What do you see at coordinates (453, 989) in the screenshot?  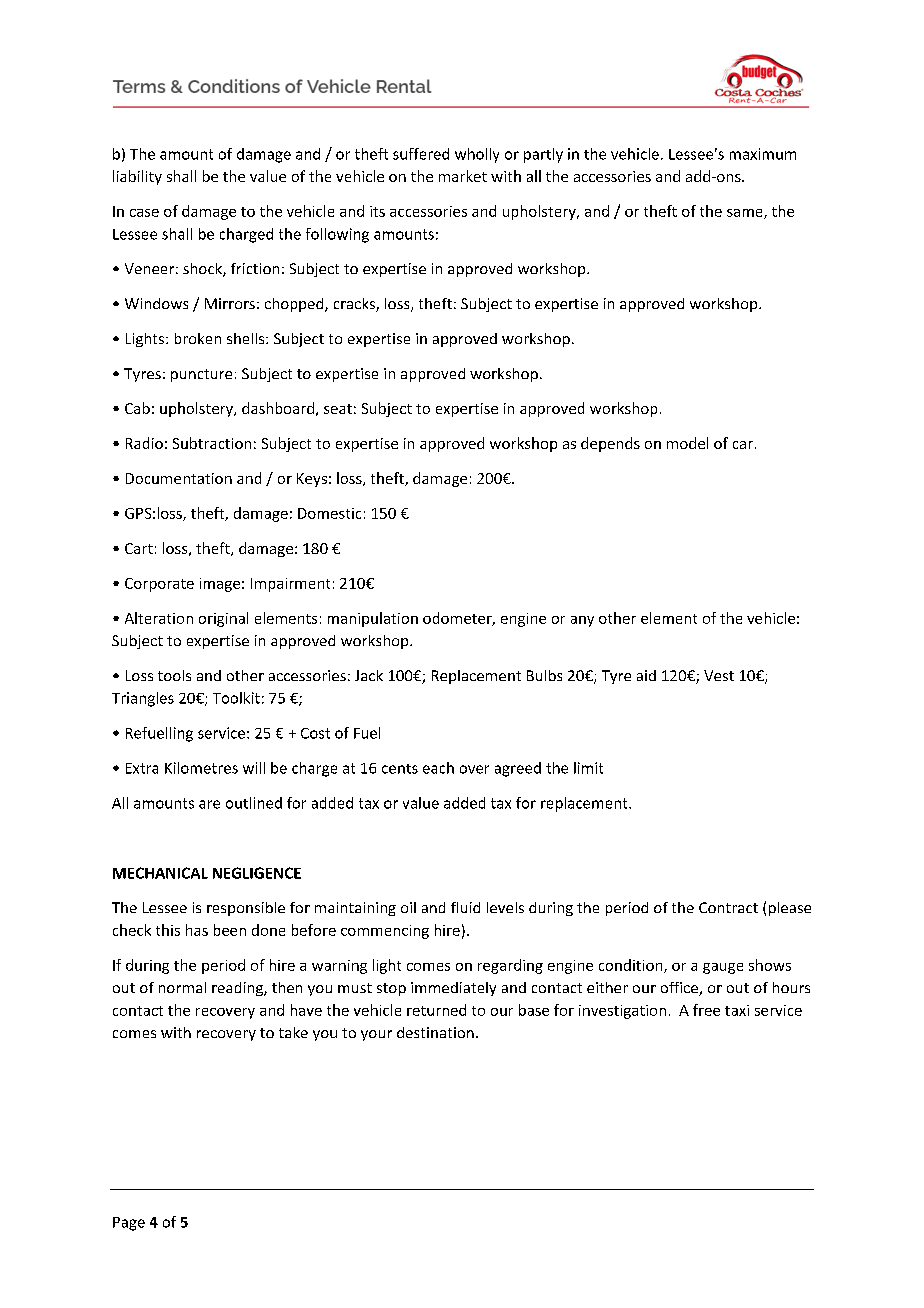 I see `immediately` at bounding box center [453, 989].
